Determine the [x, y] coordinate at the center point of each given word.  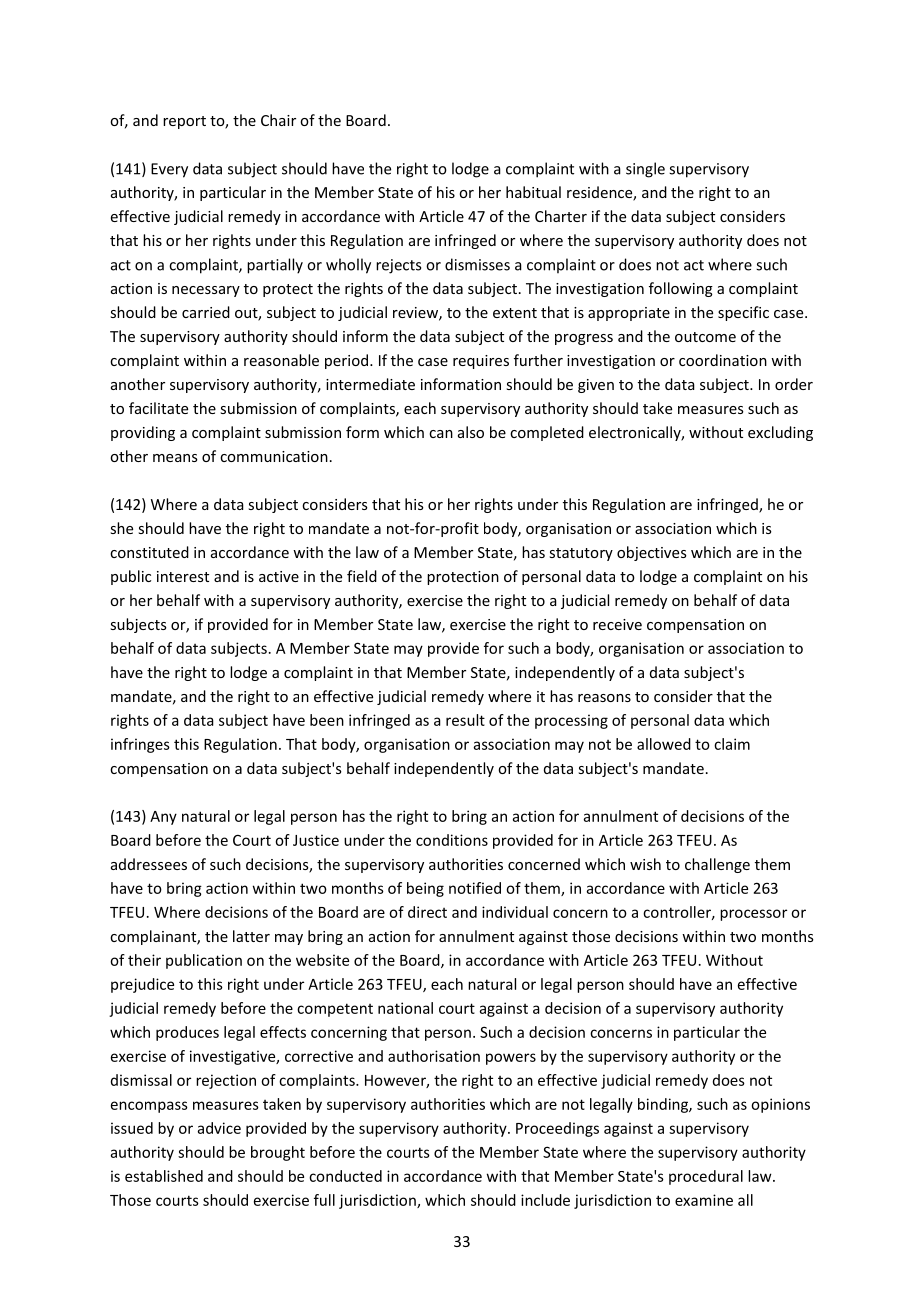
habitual [533, 192]
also [471, 432]
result [465, 720]
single [645, 170]
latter [251, 936]
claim [732, 744]
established [164, 1176]
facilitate [158, 408]
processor [753, 915]
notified [475, 888]
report [184, 122]
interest [183, 576]
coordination [723, 360]
